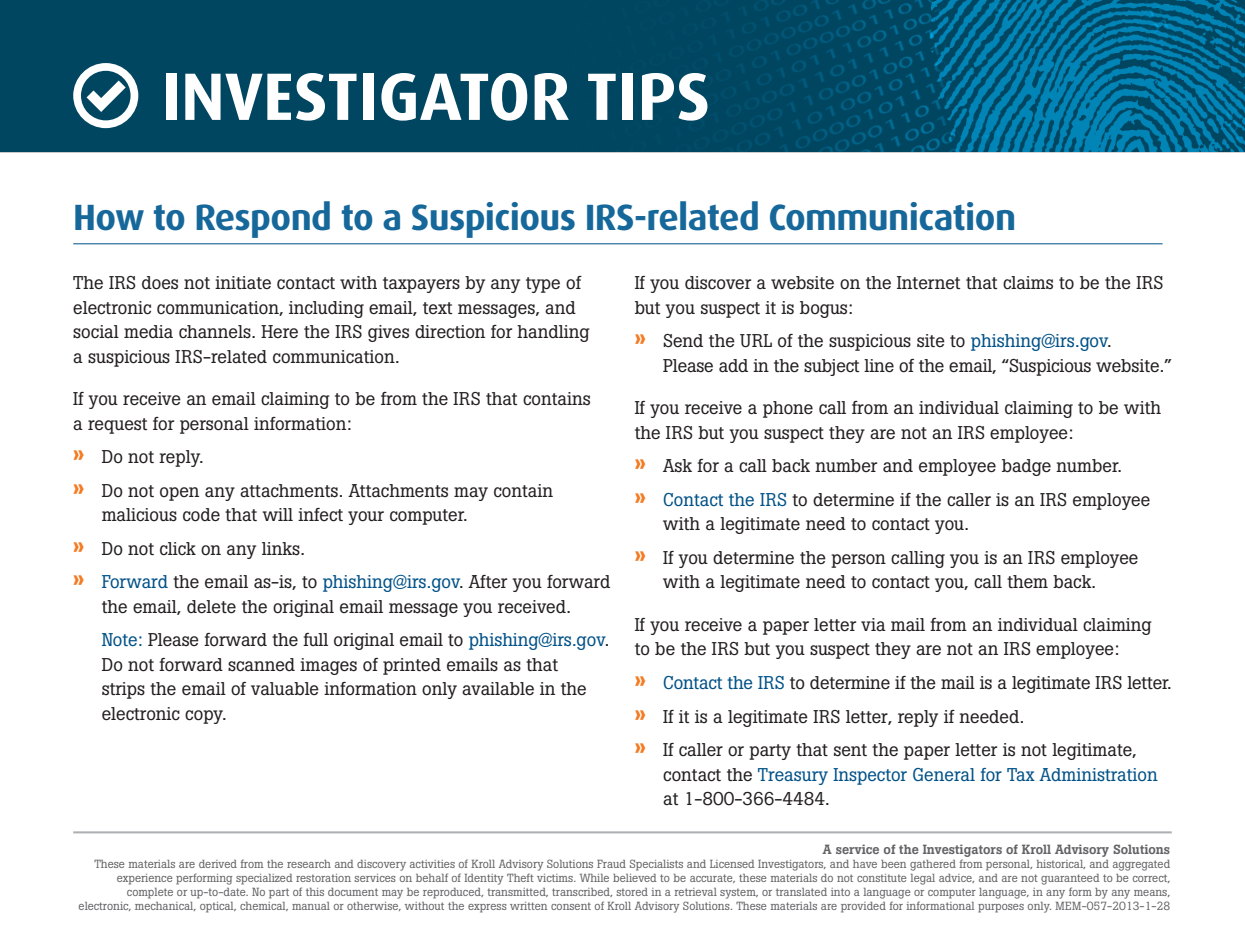 This page has height=952, width=1245. What do you see at coordinates (648, 97) in the page?
I see `TIPS` at bounding box center [648, 97].
